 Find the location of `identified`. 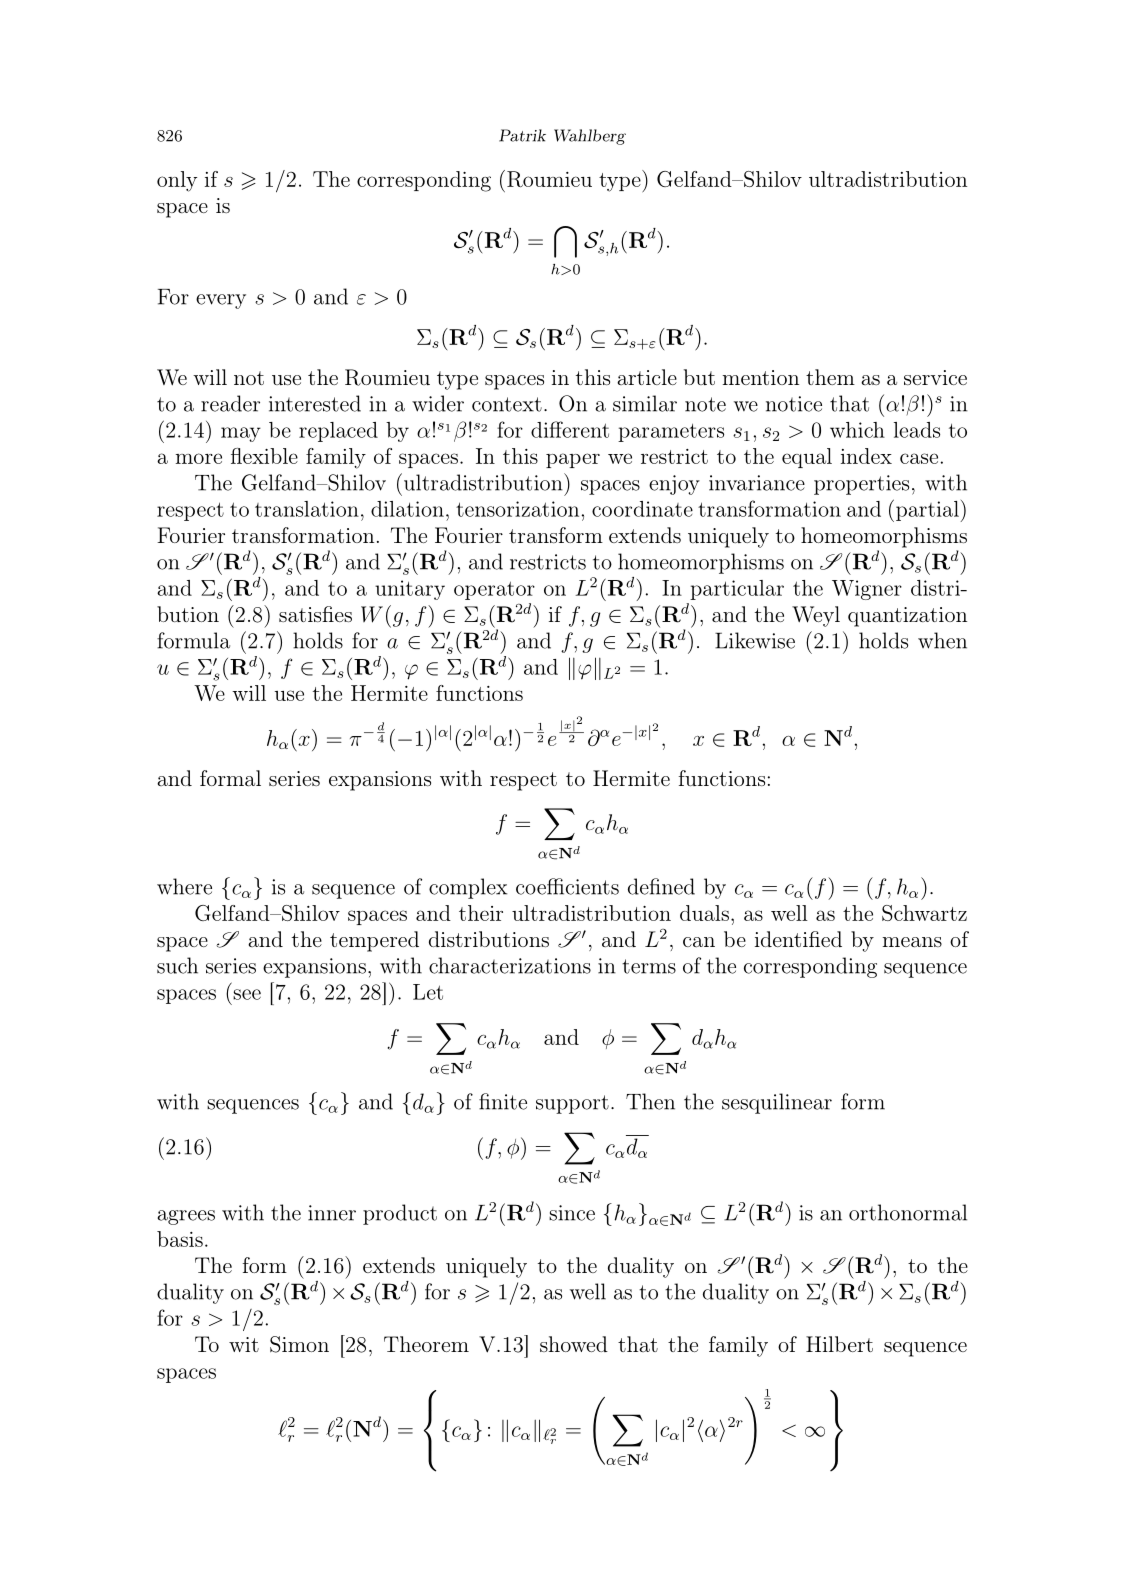

identified is located at coordinates (798, 939).
